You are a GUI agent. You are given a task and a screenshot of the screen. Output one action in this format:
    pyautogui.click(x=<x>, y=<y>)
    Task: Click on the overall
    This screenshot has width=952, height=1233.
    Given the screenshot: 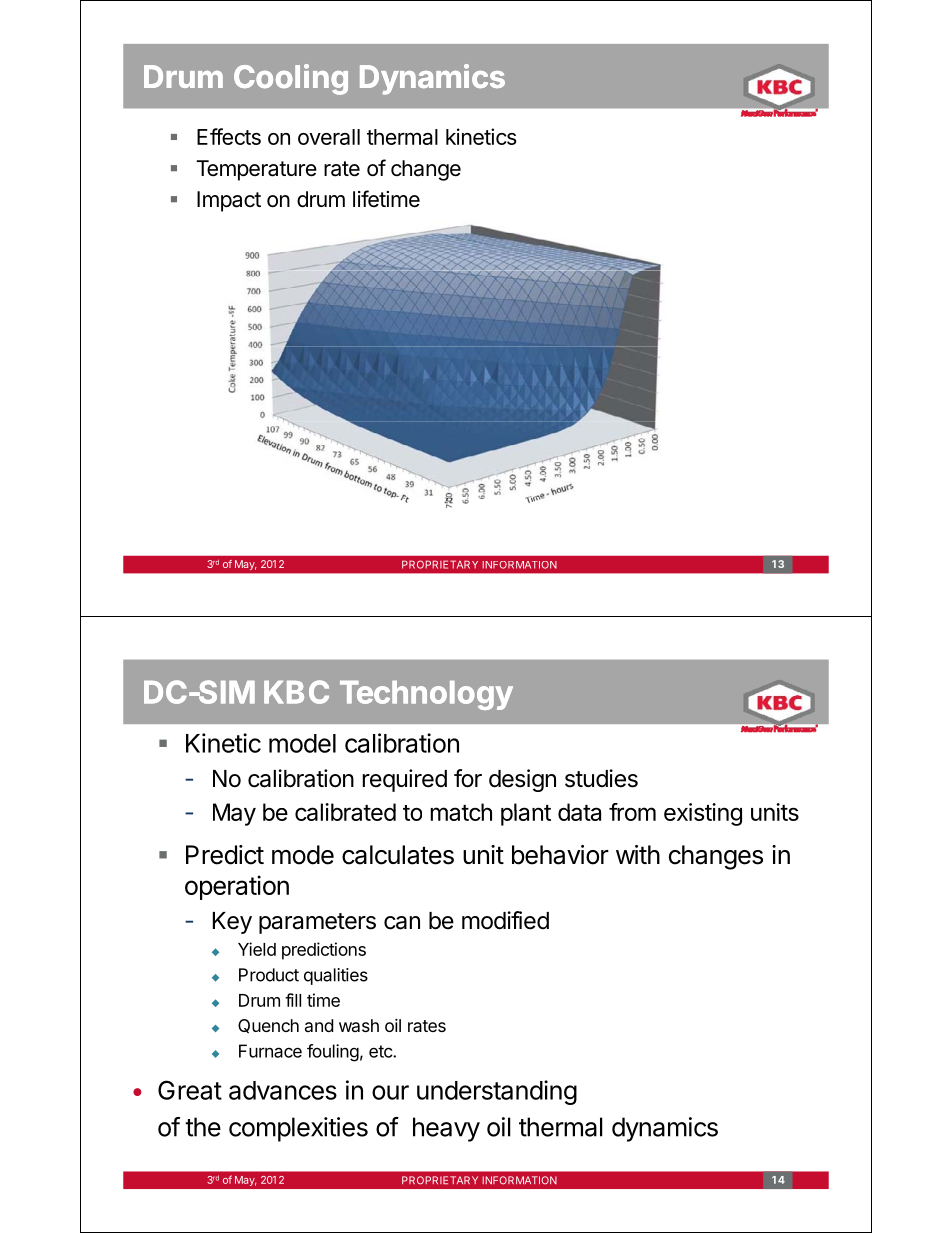 What is the action you would take?
    pyautogui.click(x=329, y=137)
